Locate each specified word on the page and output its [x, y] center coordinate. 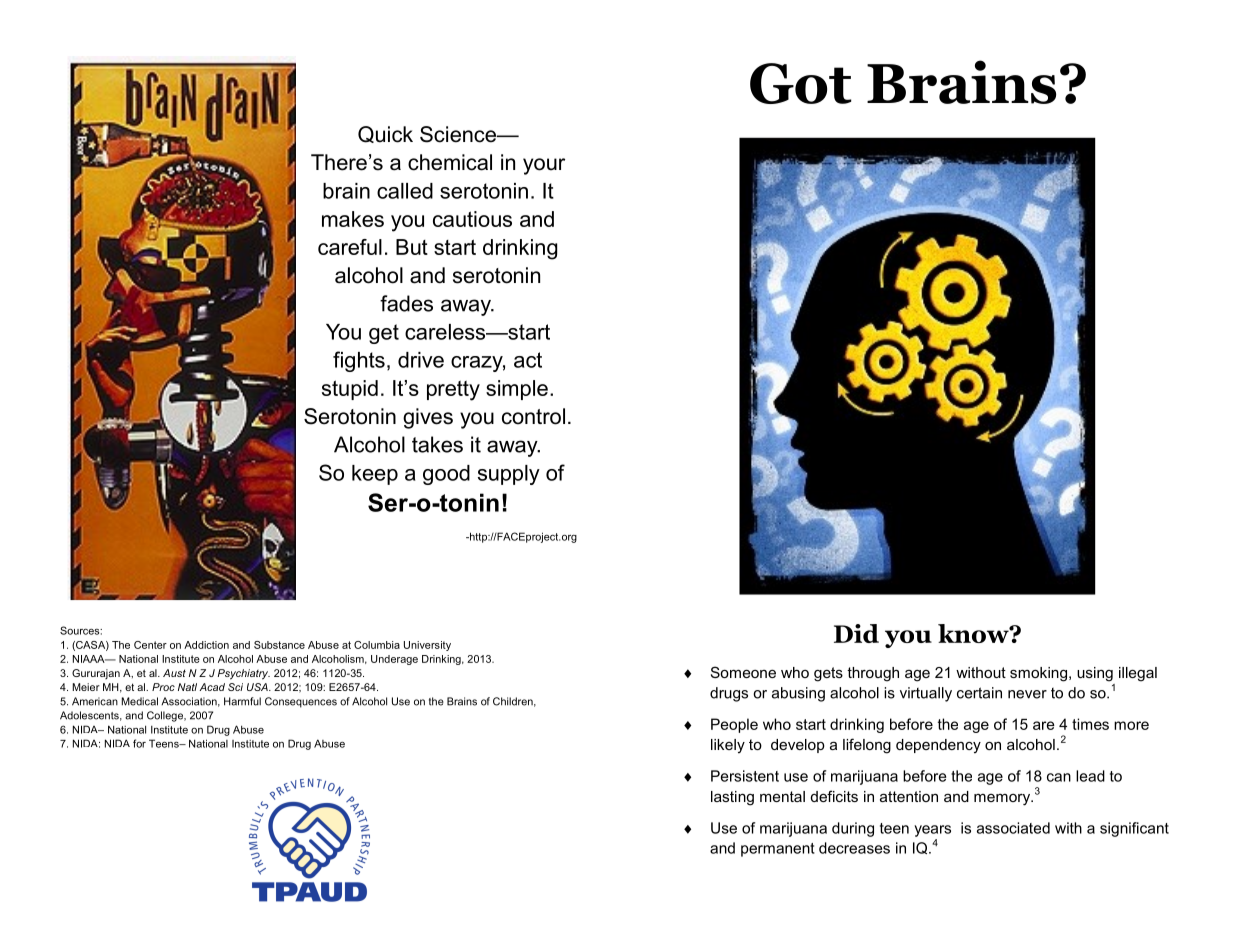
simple [517, 390]
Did [856, 633]
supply [509, 475]
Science [459, 134]
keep [375, 475]
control [533, 416]
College [166, 716]
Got [801, 83]
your [544, 166]
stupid [350, 390]
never [1027, 694]
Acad [212, 687]
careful [350, 247]
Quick [385, 134]
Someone [743, 672]
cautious [472, 219]
